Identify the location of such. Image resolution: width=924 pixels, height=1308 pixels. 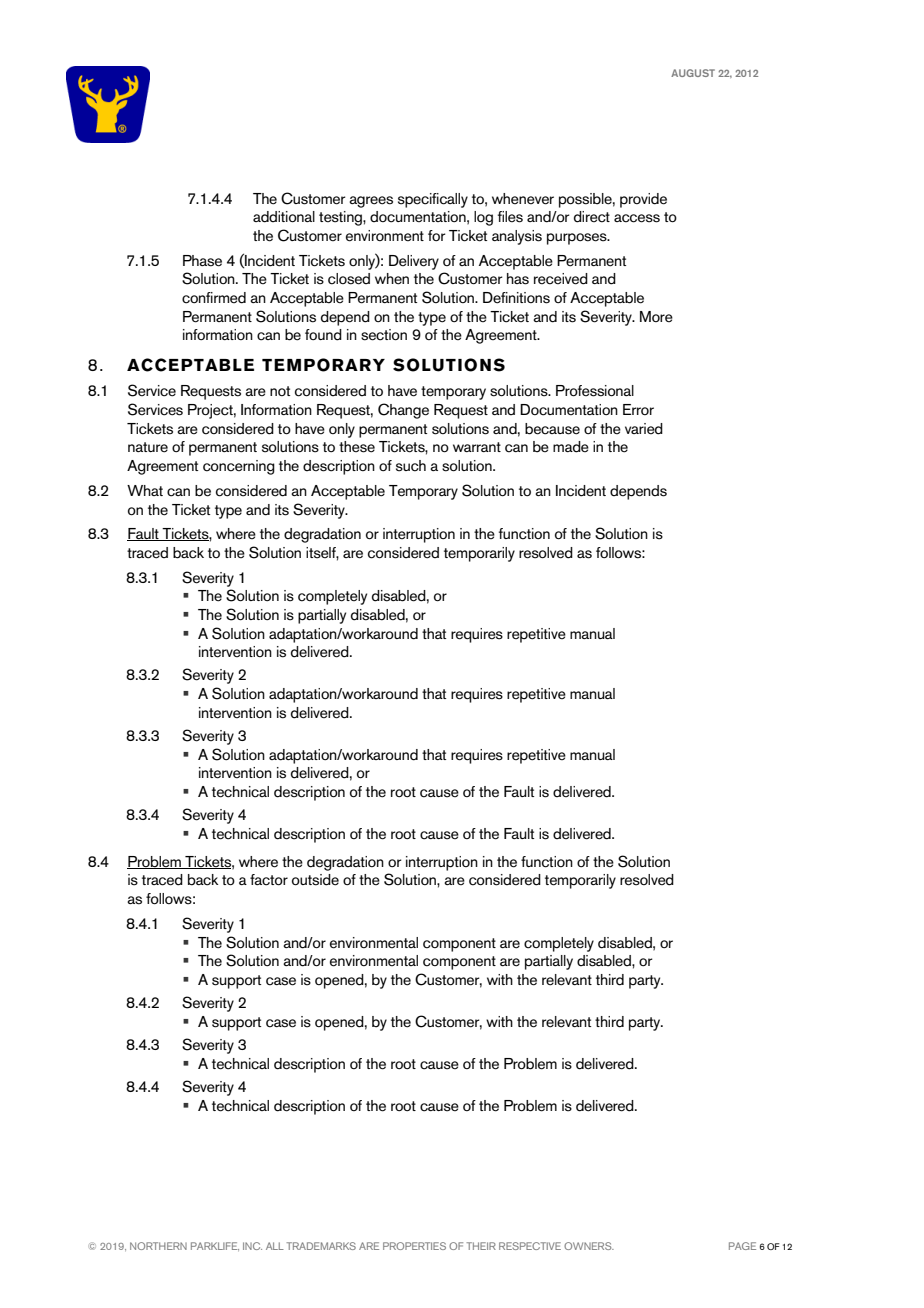
(411, 466).
